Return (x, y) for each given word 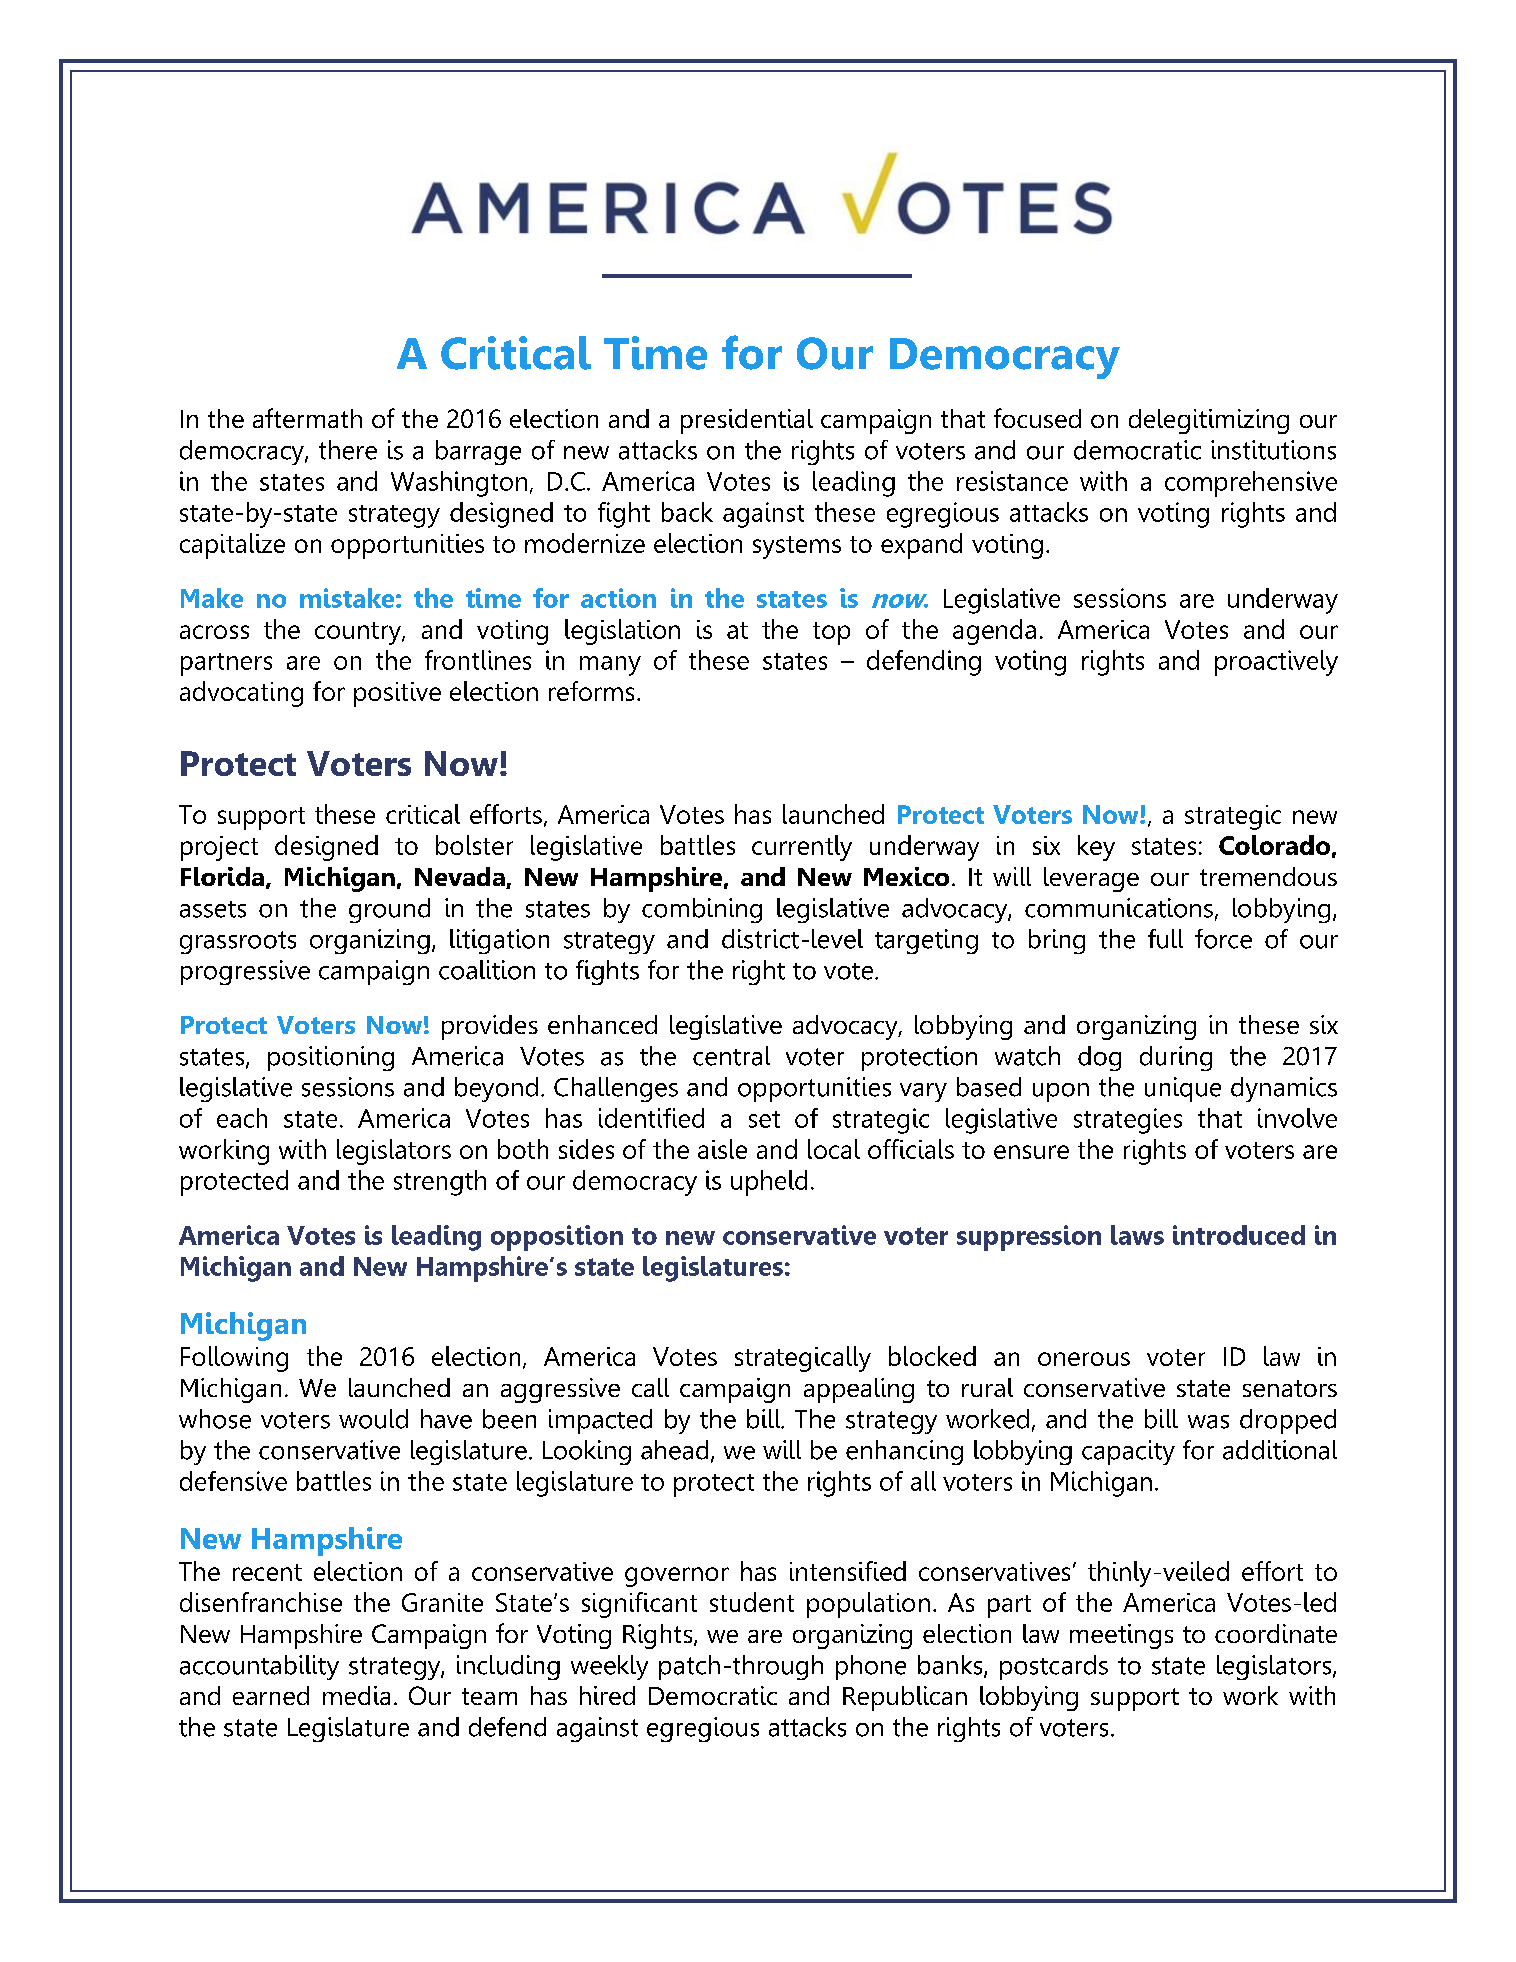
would (373, 1419)
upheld (769, 1183)
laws (1137, 1235)
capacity (1128, 1452)
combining (702, 910)
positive (397, 694)
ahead (674, 1450)
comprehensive (1251, 484)
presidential (747, 421)
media (356, 1695)
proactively (1276, 663)
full (1165, 939)
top (831, 633)
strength (440, 1183)
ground (389, 910)
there (348, 450)
